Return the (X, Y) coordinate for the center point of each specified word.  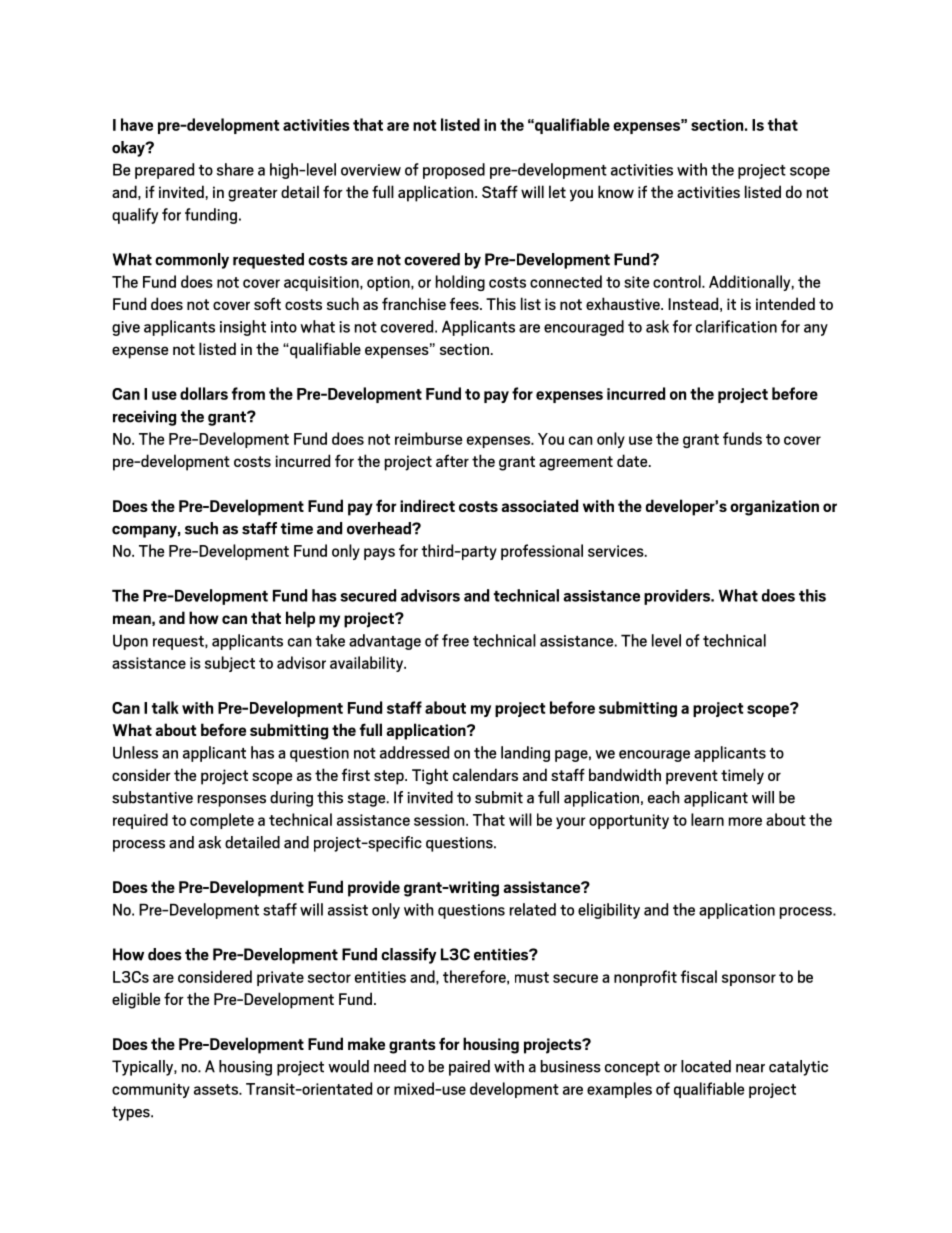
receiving (144, 418)
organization (774, 508)
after (452, 460)
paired (469, 1068)
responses (232, 801)
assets (217, 1089)
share (235, 169)
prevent (692, 777)
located (706, 1066)
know (616, 191)
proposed (454, 171)
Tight (430, 776)
